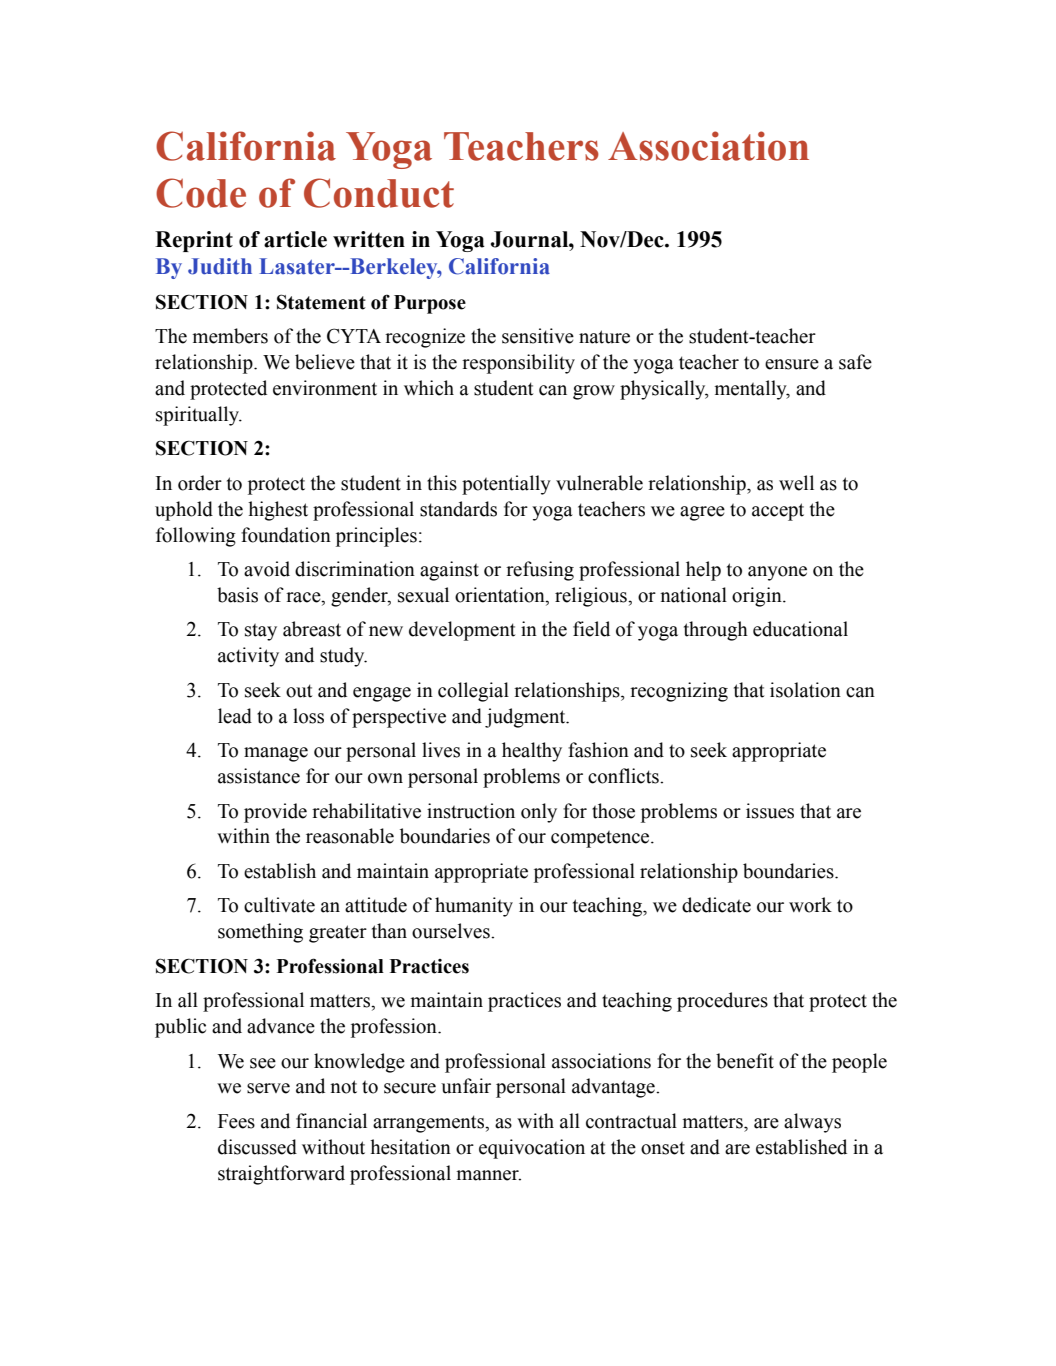  I want to click on ourselves, so click(452, 931).
